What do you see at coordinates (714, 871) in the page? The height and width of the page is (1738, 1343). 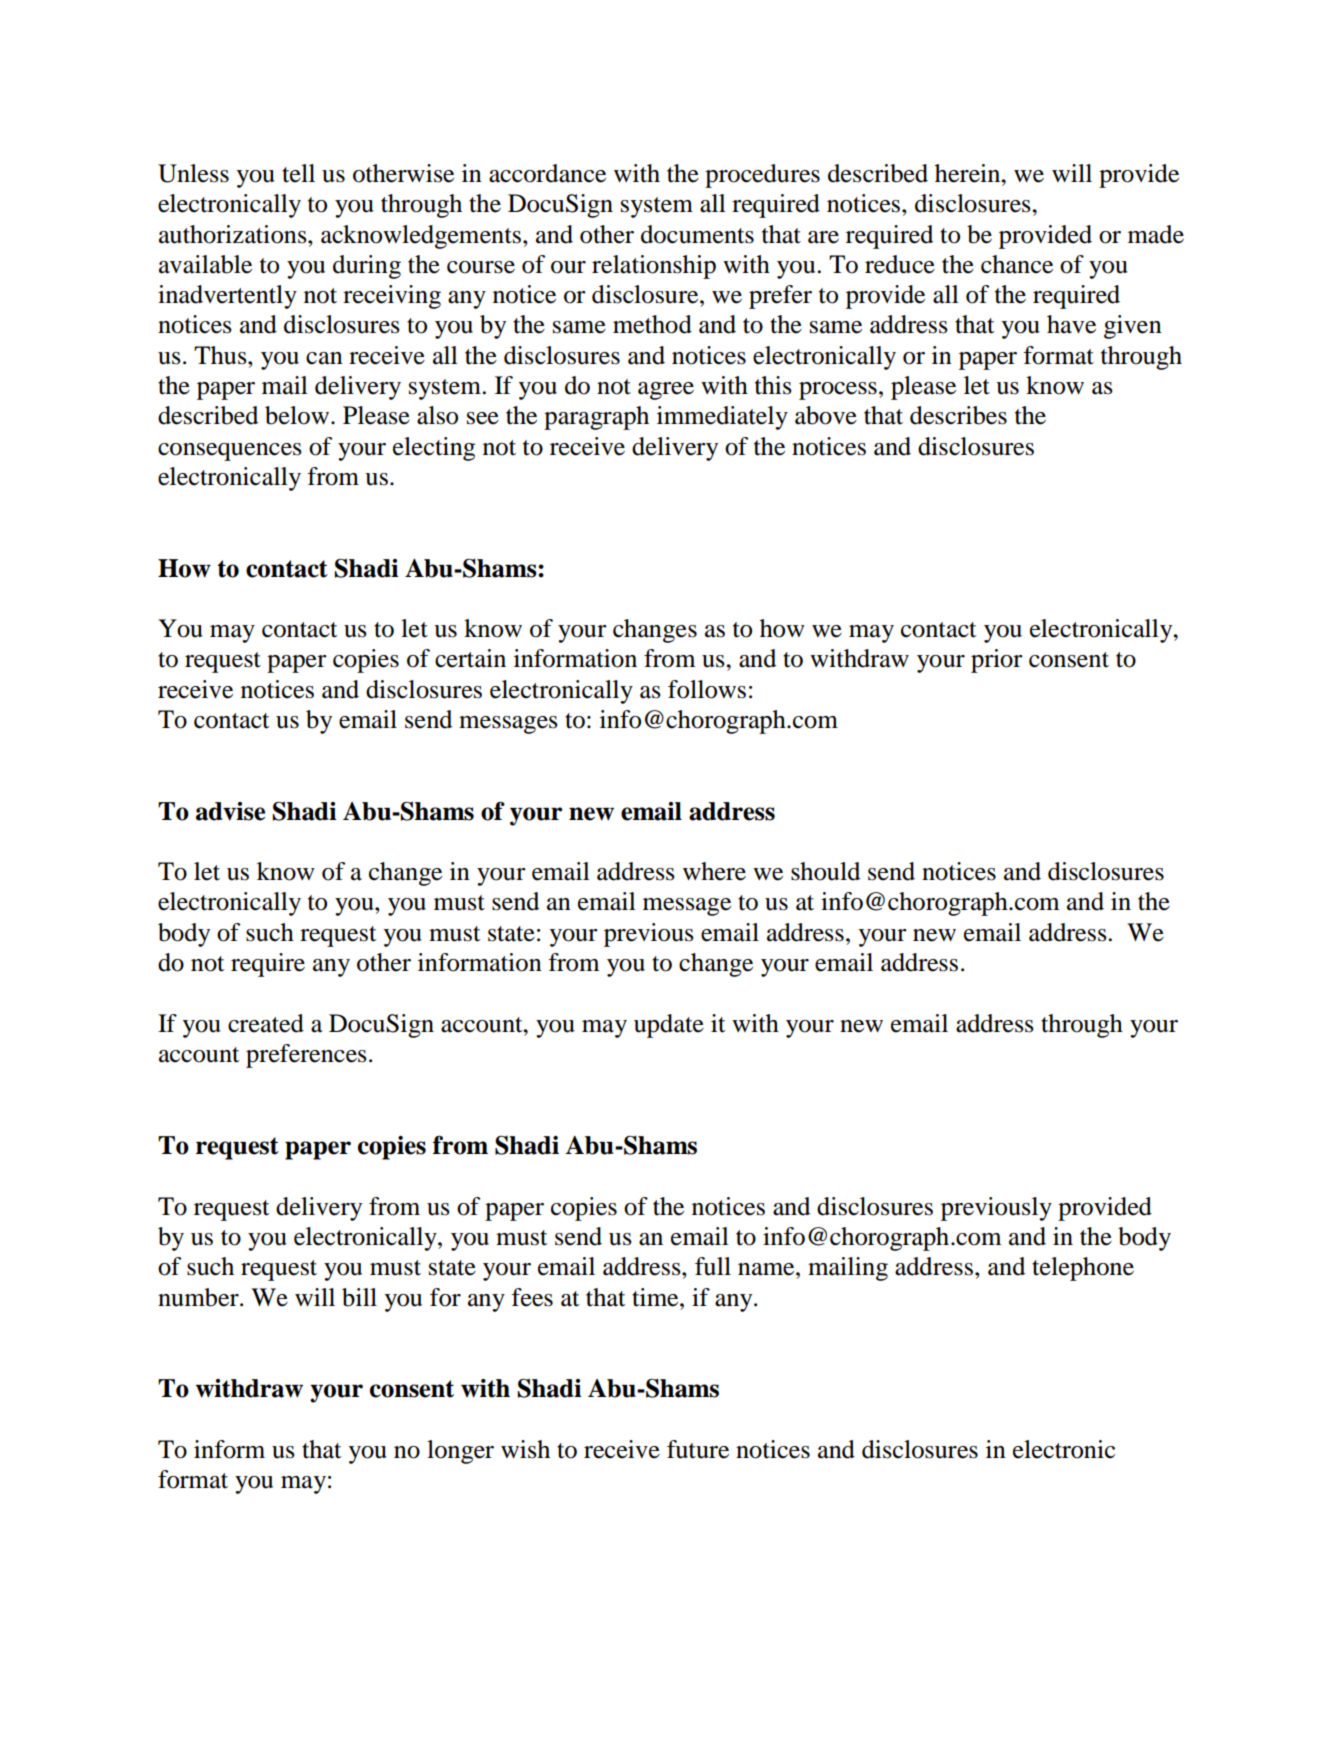 I see `where` at bounding box center [714, 871].
